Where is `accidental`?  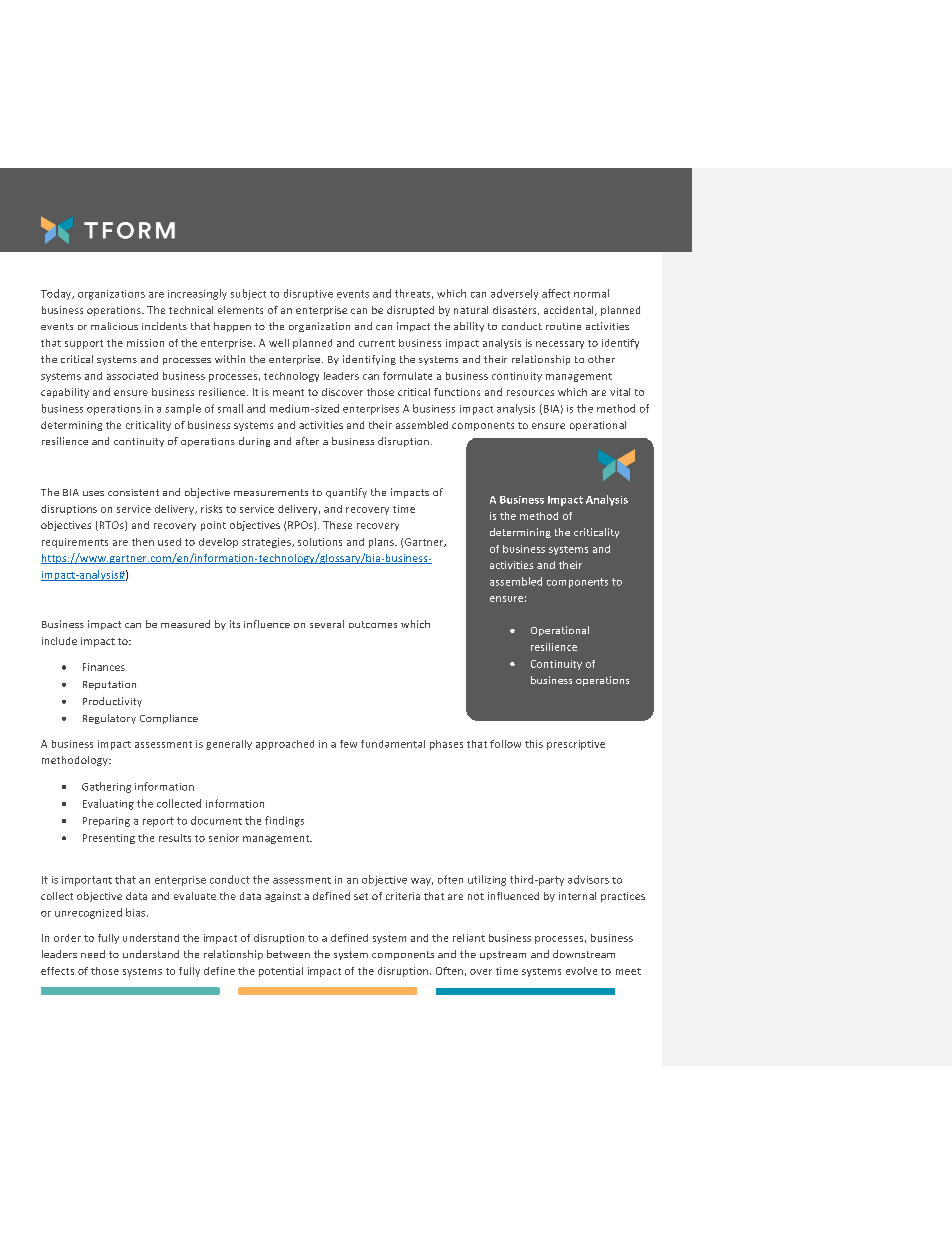 accidental is located at coordinates (570, 311).
